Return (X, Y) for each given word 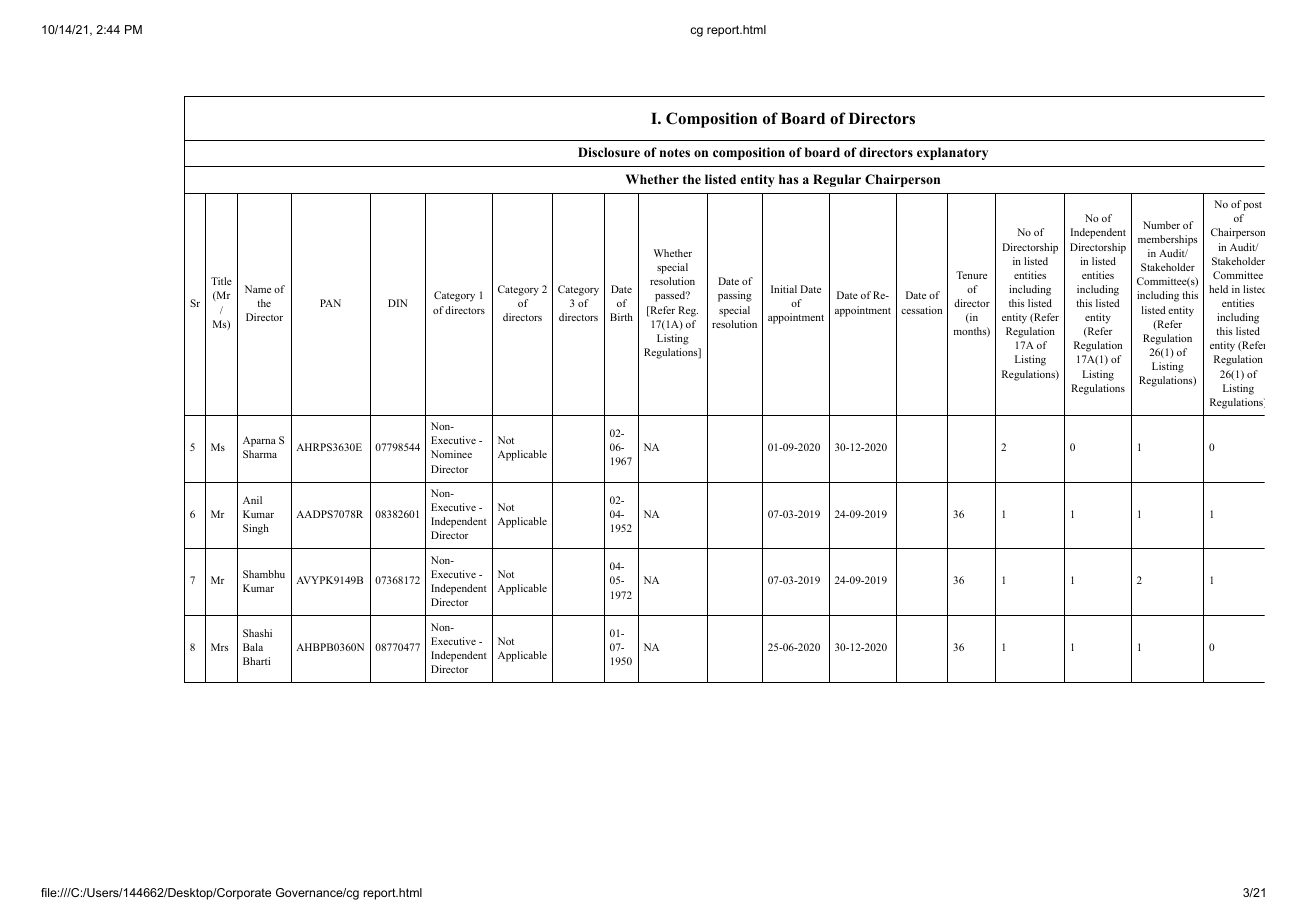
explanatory (952, 153)
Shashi (257, 633)
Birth (621, 317)
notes (675, 152)
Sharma (260, 454)
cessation (921, 310)
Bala (253, 647)
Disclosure (609, 152)
